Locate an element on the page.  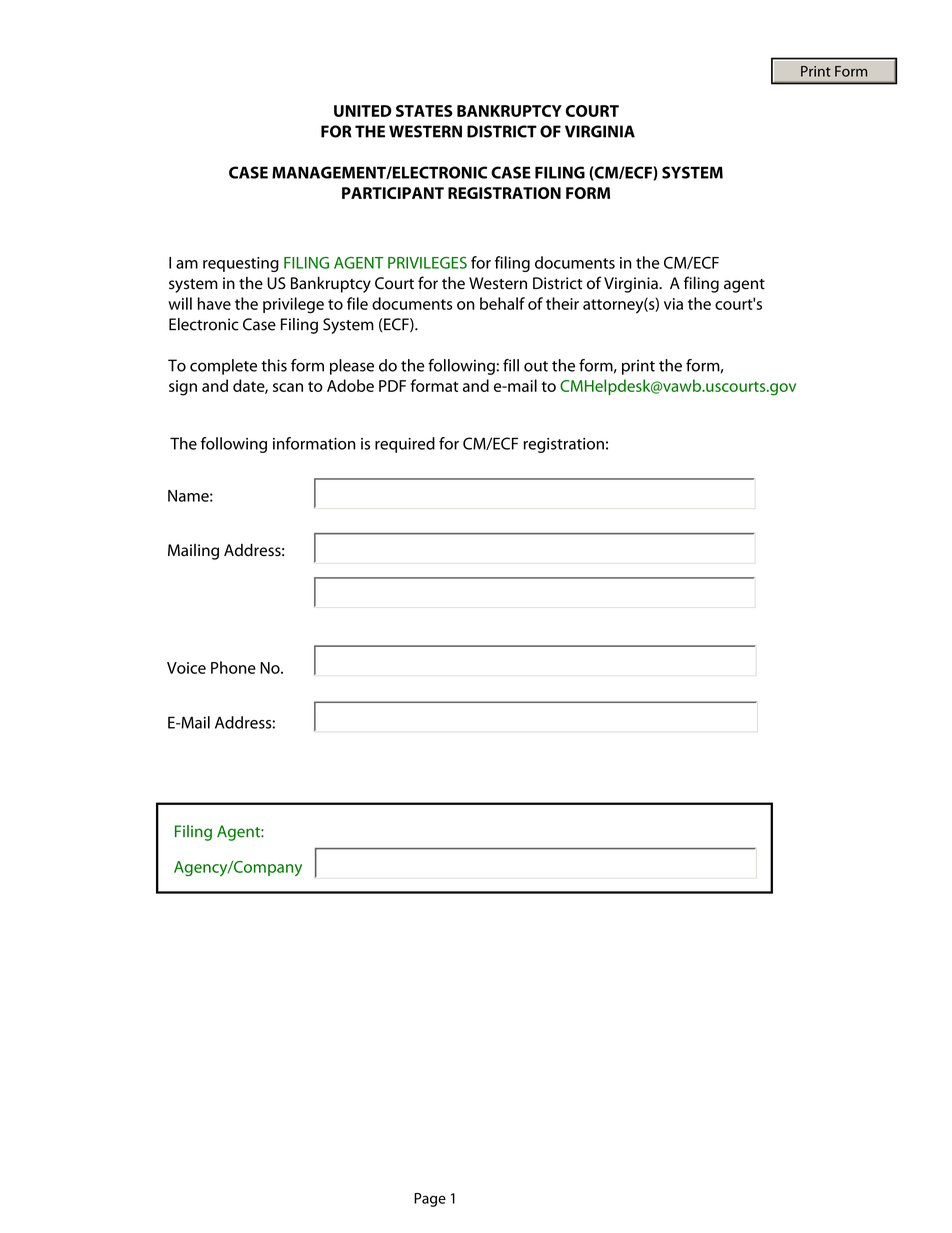
Voice is located at coordinates (186, 668).
